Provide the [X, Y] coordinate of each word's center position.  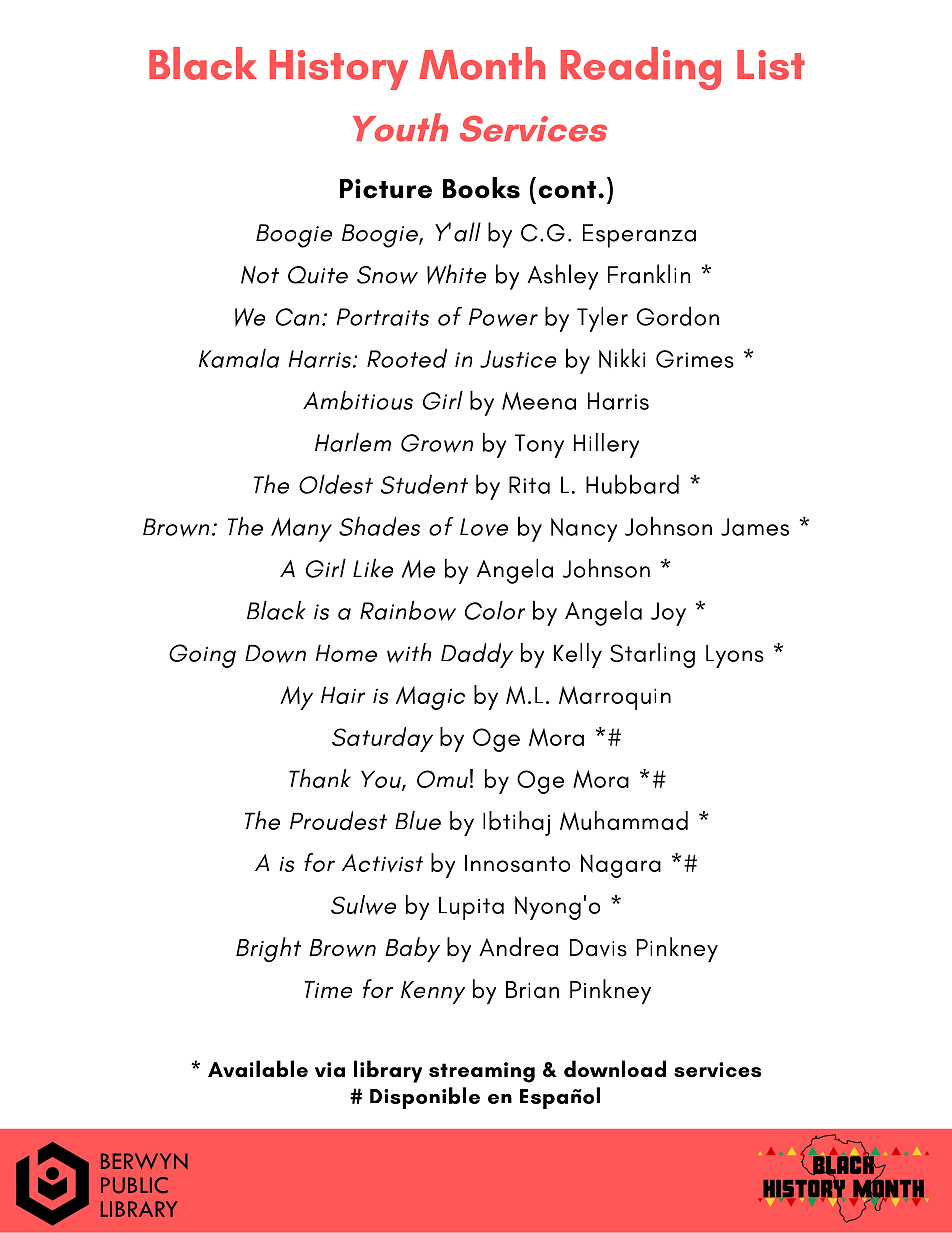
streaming [482, 1072]
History [339, 70]
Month [482, 63]
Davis [598, 948]
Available [258, 1069]
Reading [641, 68]
